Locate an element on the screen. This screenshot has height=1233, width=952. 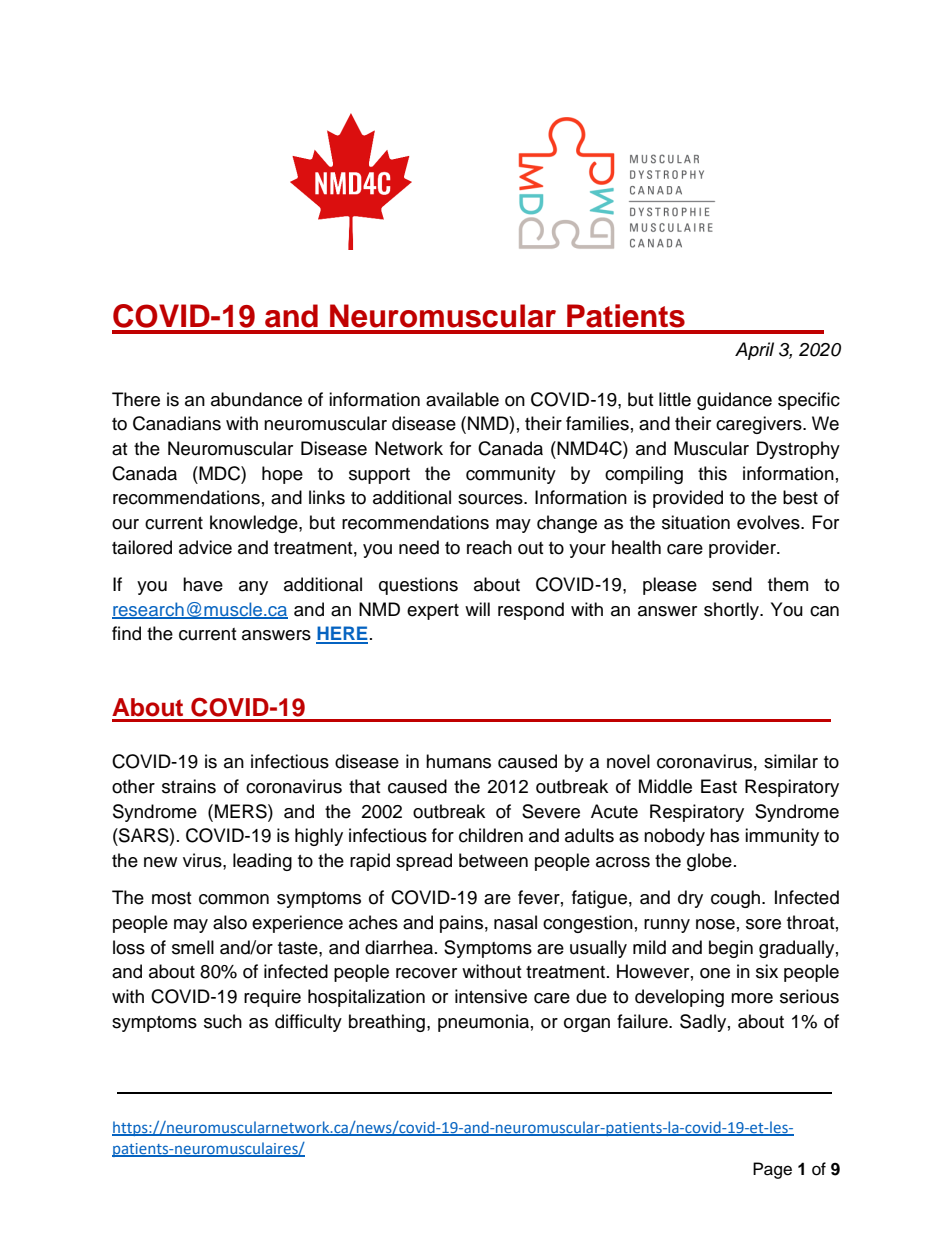
such is located at coordinates (223, 1021).
